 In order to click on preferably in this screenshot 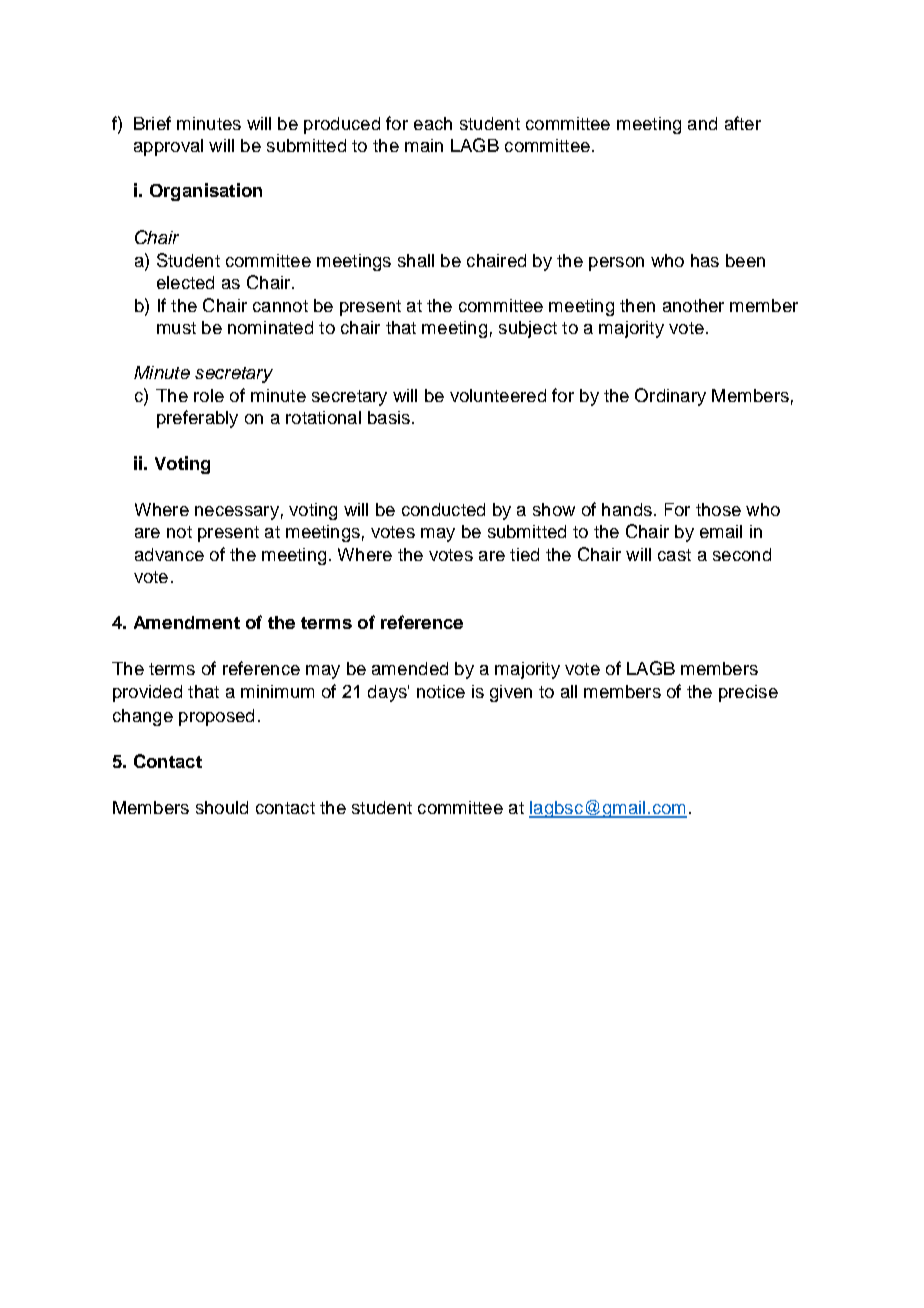, I will do `click(197, 419)`.
